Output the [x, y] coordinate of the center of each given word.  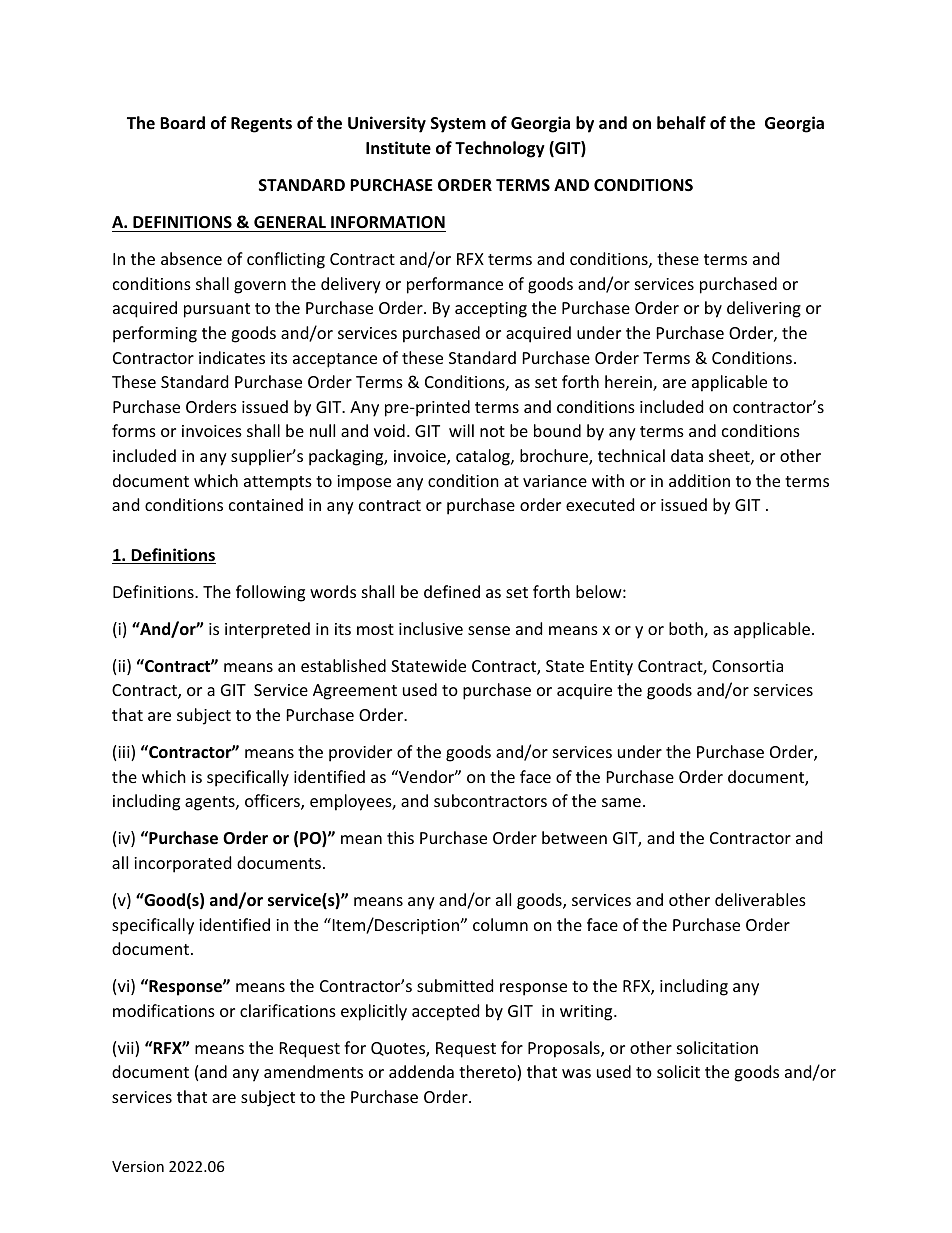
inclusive [431, 628]
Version [138, 1166]
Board [182, 122]
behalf [681, 123]
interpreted [267, 630]
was [576, 1073]
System [458, 125]
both [687, 630]
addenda [421, 1071]
